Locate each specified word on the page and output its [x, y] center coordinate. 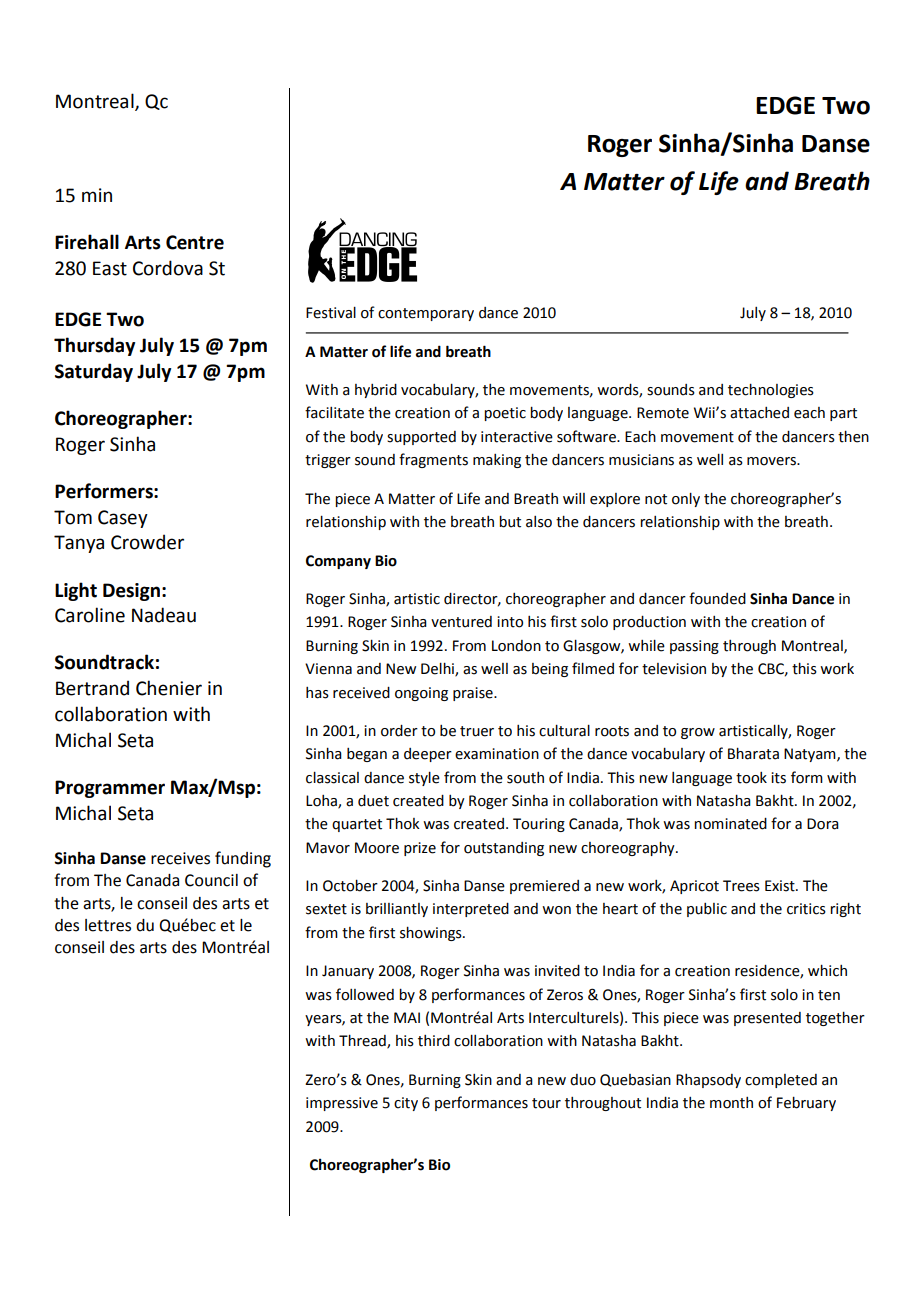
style [424, 779]
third [434, 1041]
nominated [730, 824]
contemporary [426, 314]
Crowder [147, 542]
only [686, 500]
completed [781, 1081]
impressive [342, 1104]
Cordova [168, 268]
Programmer [110, 789]
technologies [771, 391]
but [510, 522]
